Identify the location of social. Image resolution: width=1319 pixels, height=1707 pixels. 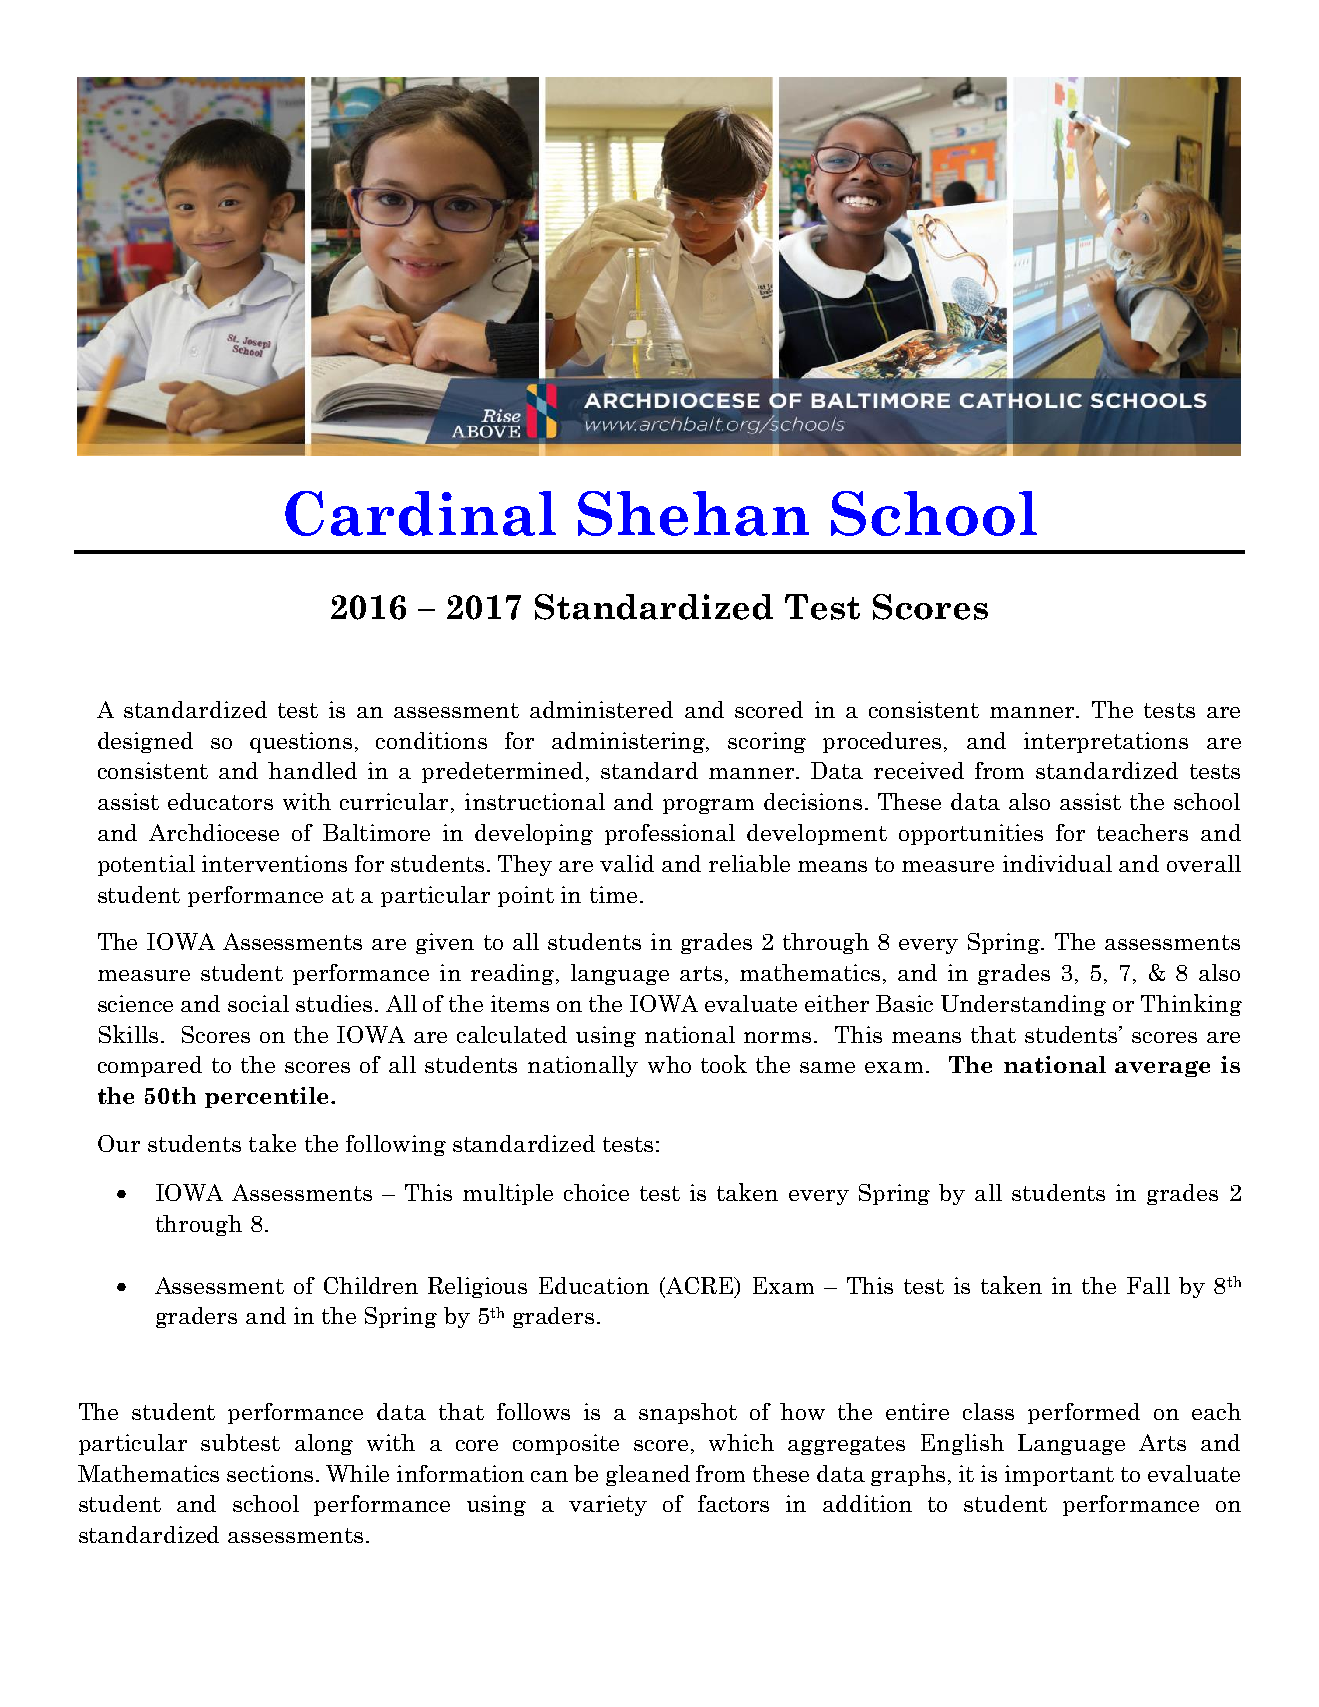
(258, 1003).
